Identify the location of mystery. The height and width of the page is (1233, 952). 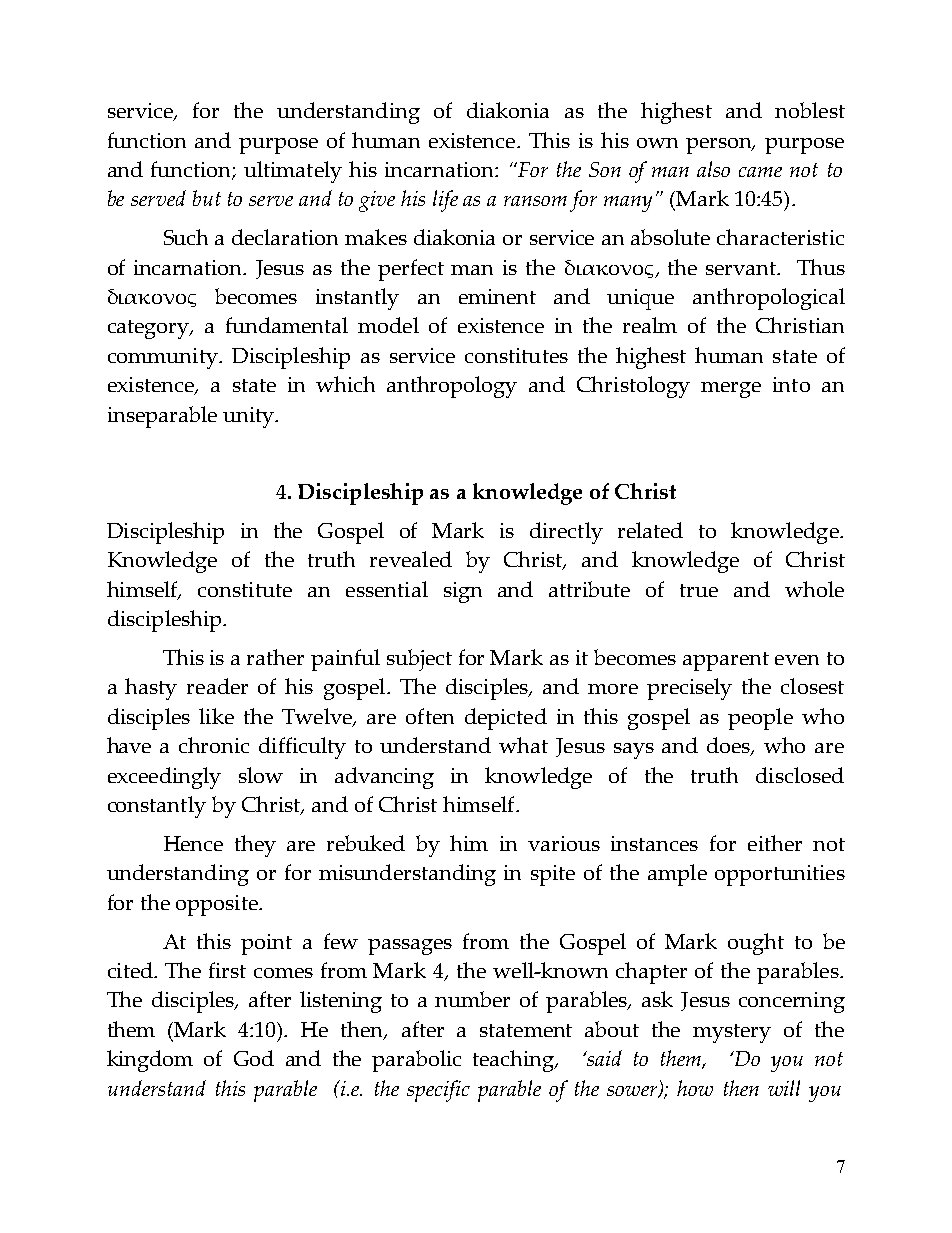
(732, 1033).
